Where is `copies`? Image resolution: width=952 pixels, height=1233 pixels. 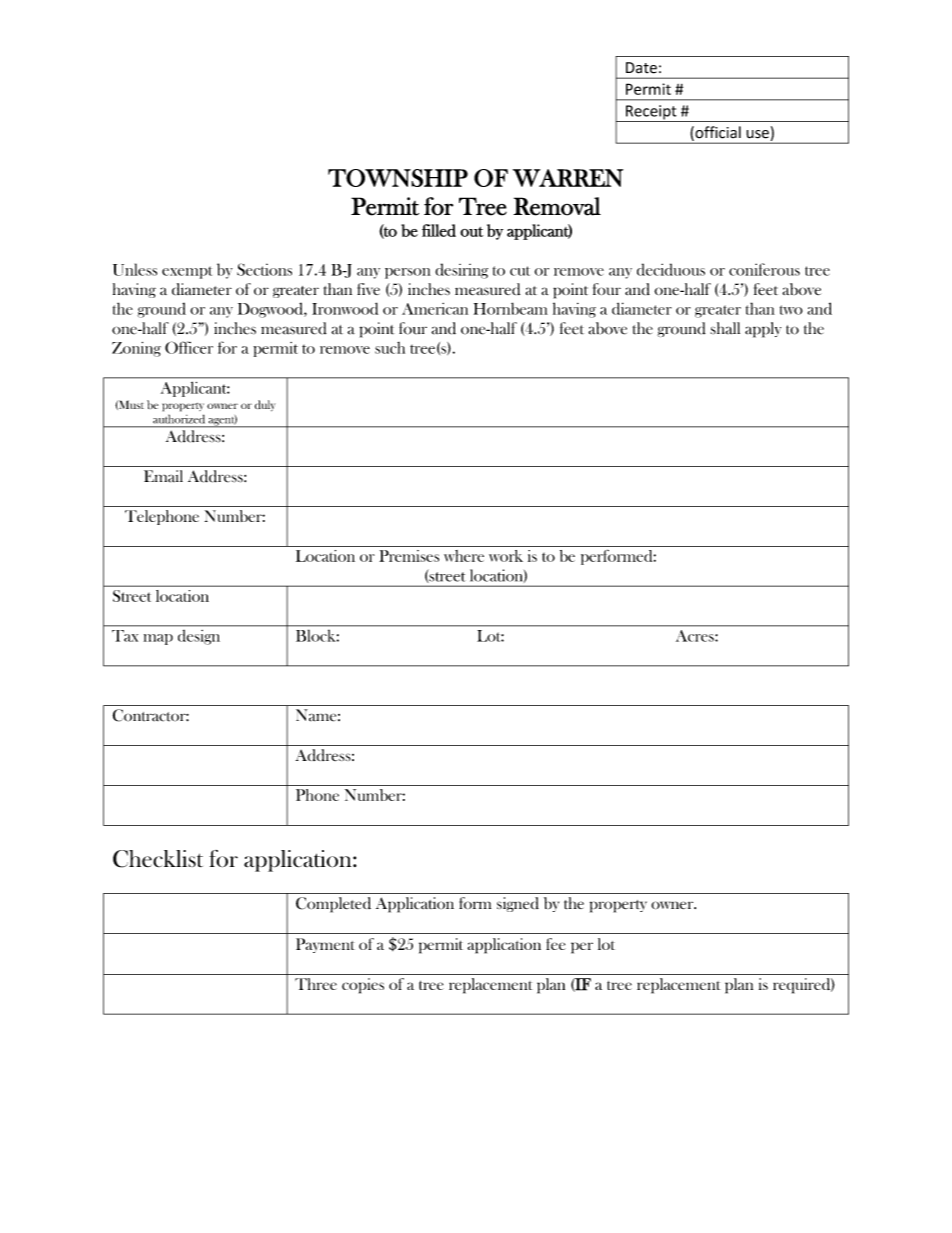 copies is located at coordinates (363, 986).
